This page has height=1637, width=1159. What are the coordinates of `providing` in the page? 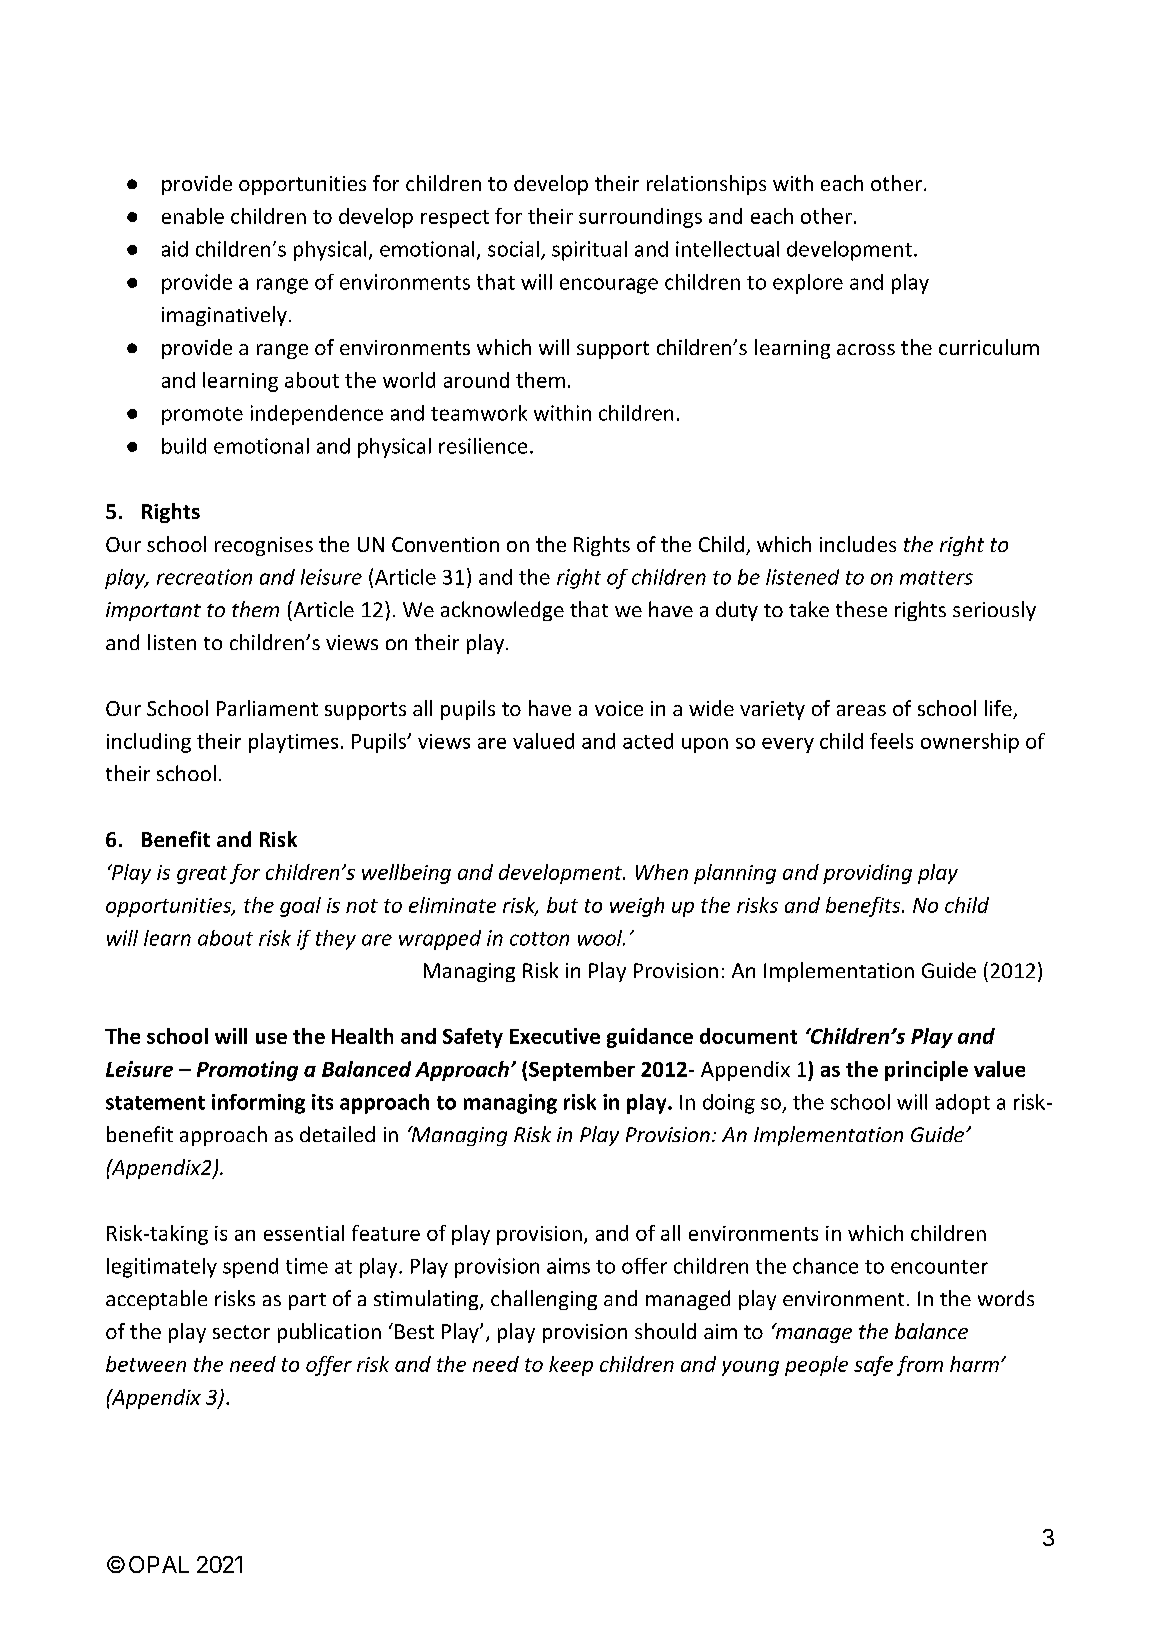 It's located at (867, 874).
